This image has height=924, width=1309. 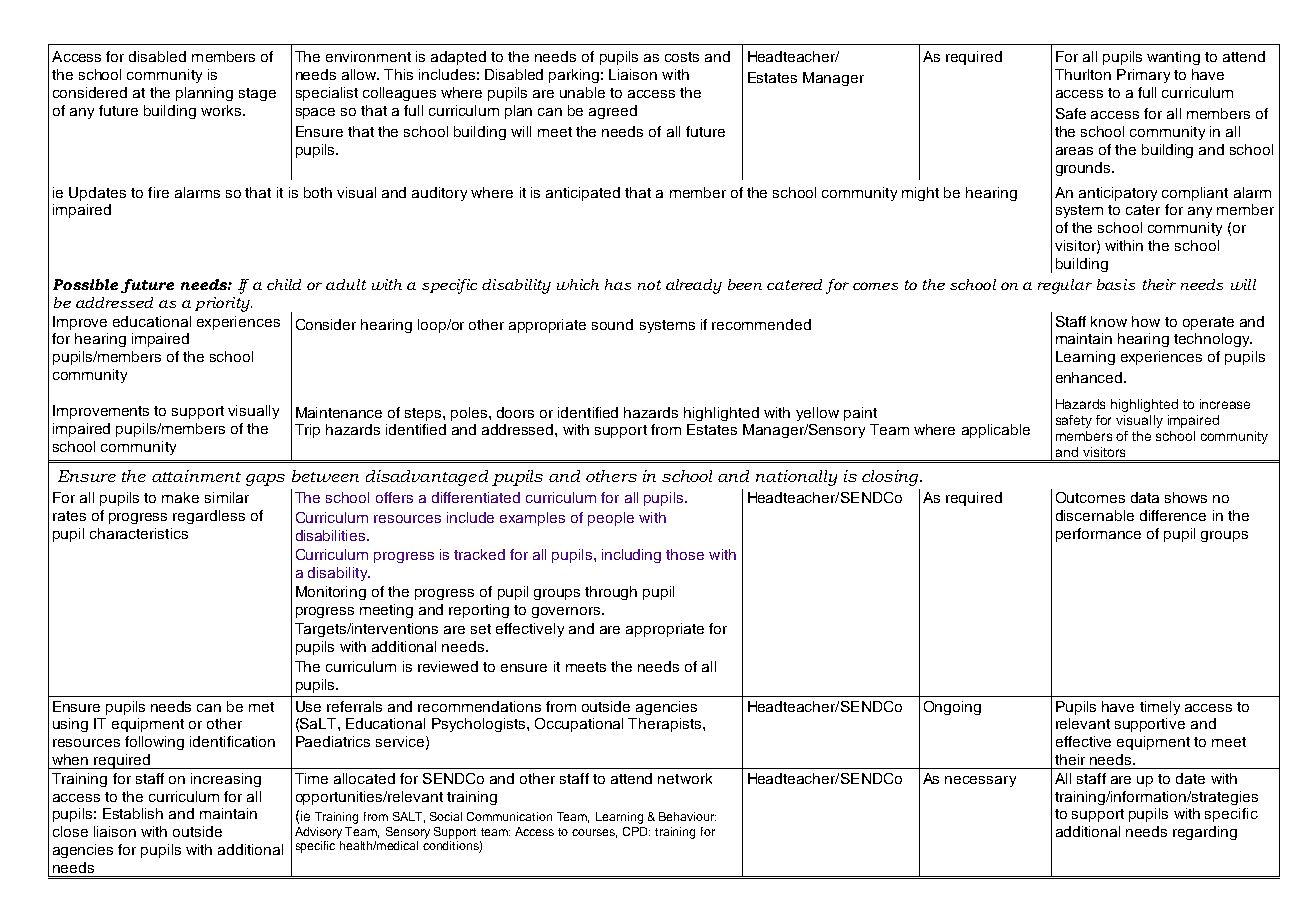 What do you see at coordinates (257, 94) in the image?
I see `stage` at bounding box center [257, 94].
